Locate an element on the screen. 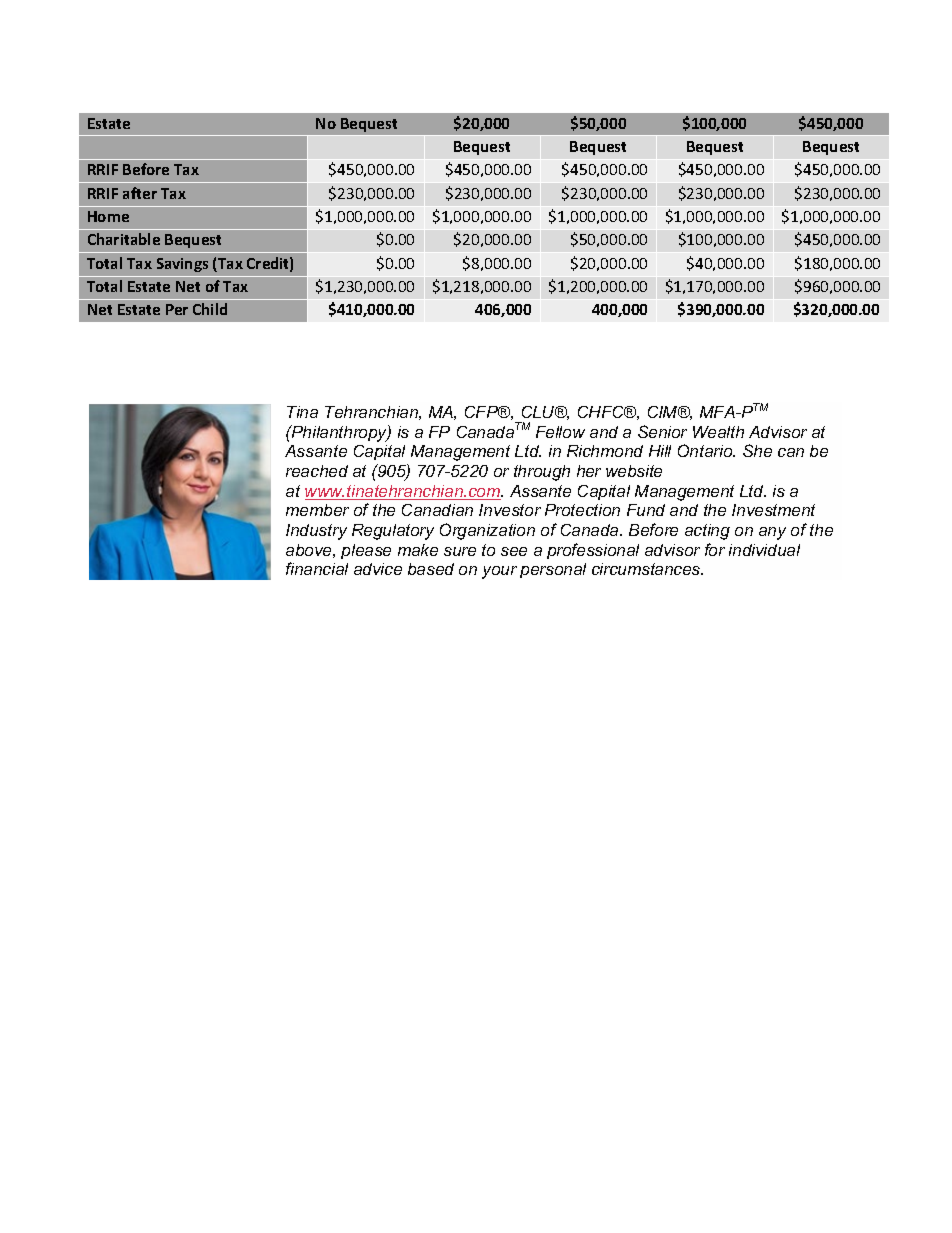 Image resolution: width=952 pixels, height=1233 pixels. after is located at coordinates (140, 193).
